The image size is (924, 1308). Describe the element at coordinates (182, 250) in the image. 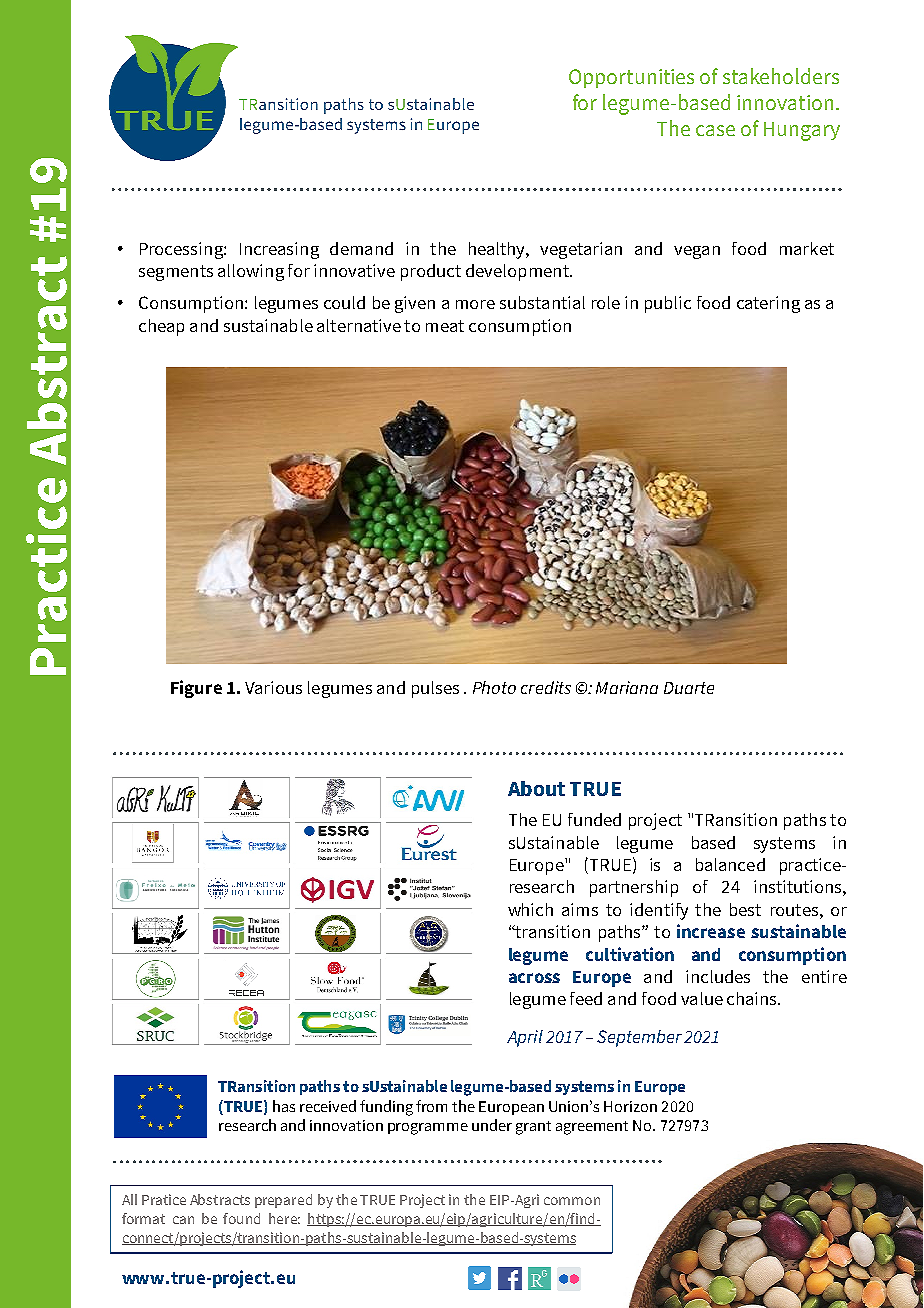

I see `Processing` at that location.
